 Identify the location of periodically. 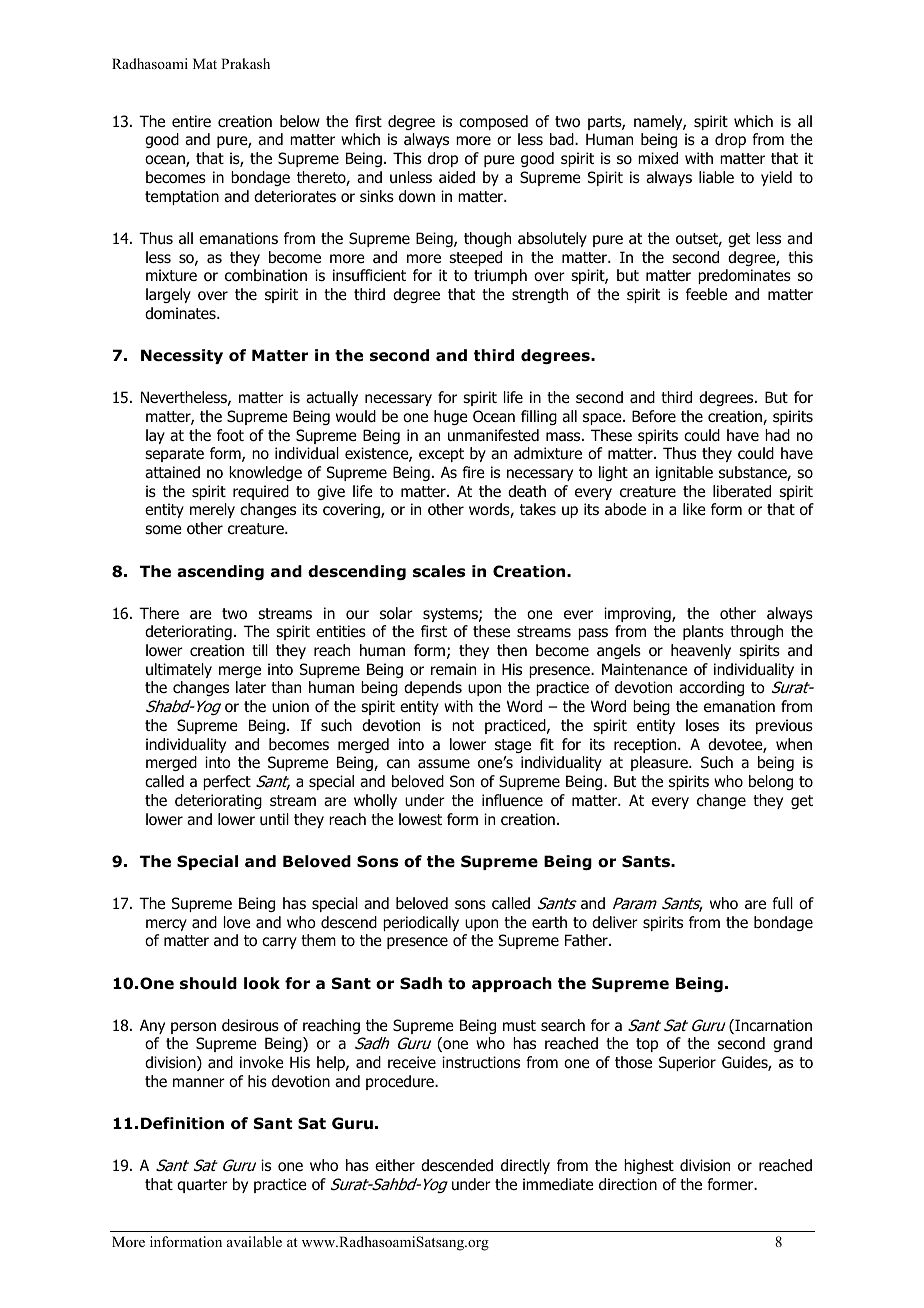
(421, 923).
